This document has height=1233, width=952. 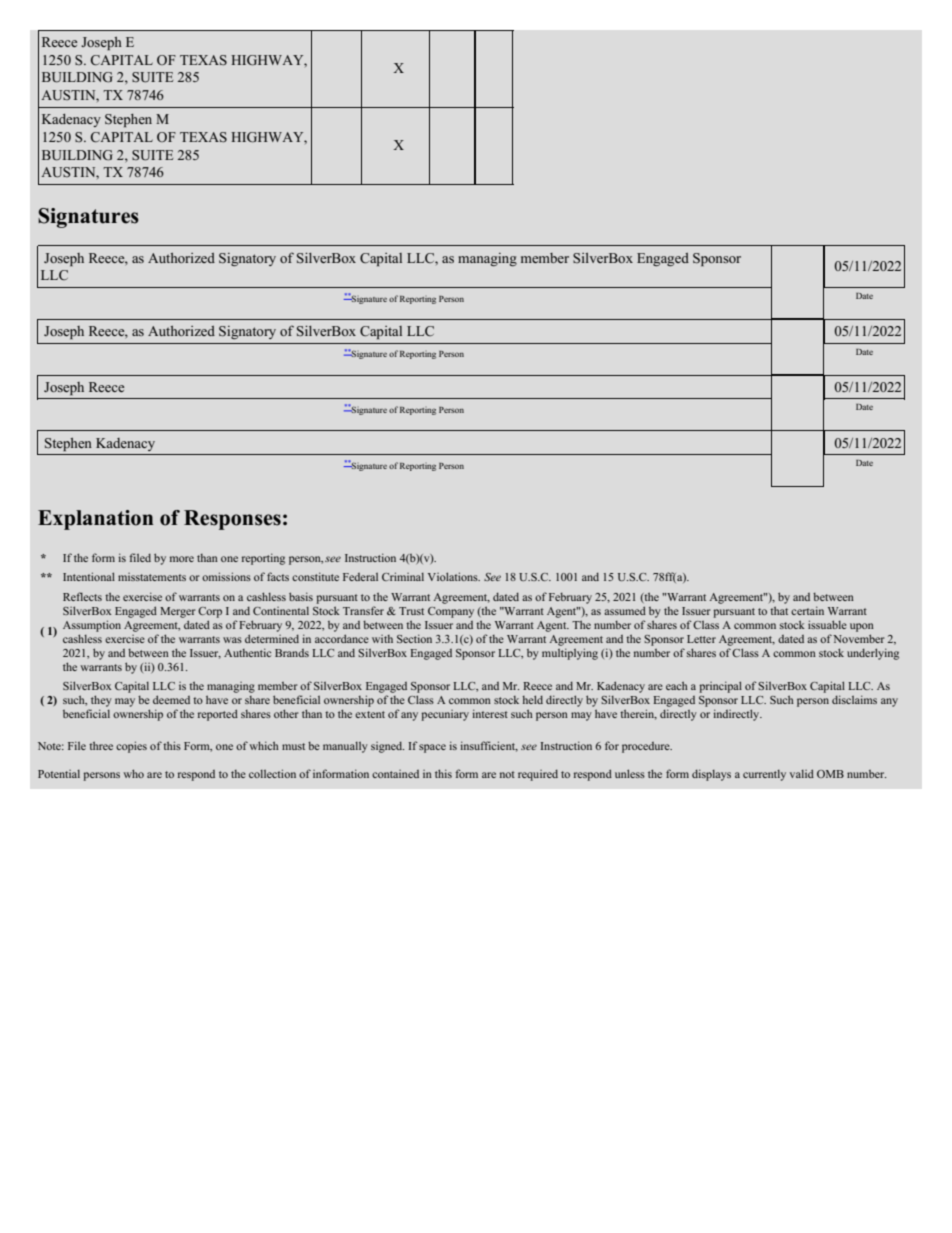 What do you see at coordinates (171, 699) in the document?
I see `deemed` at bounding box center [171, 699].
